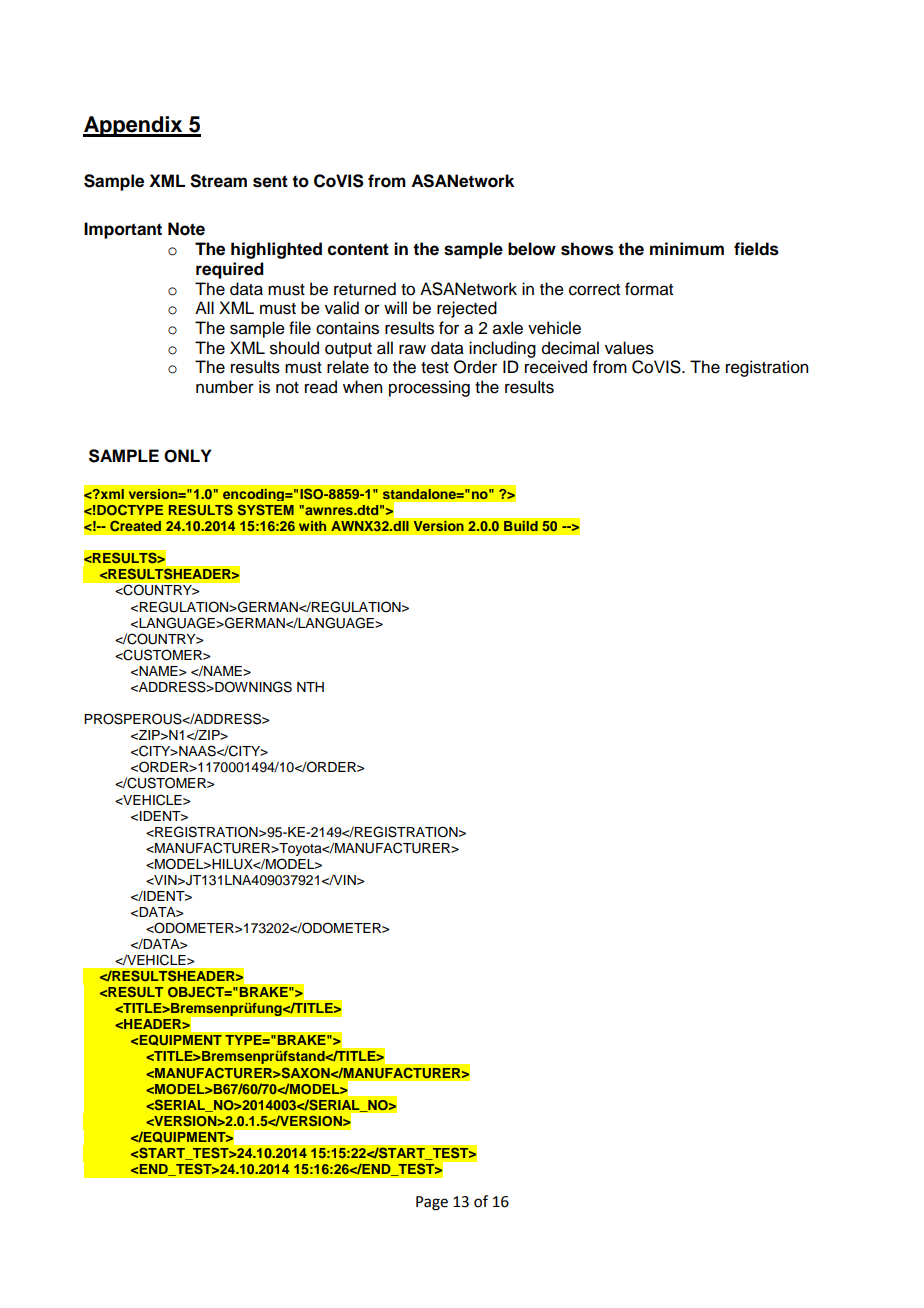 Image resolution: width=924 pixels, height=1308 pixels. Describe the element at coordinates (432, 1203) in the screenshot. I see `Page` at that location.
